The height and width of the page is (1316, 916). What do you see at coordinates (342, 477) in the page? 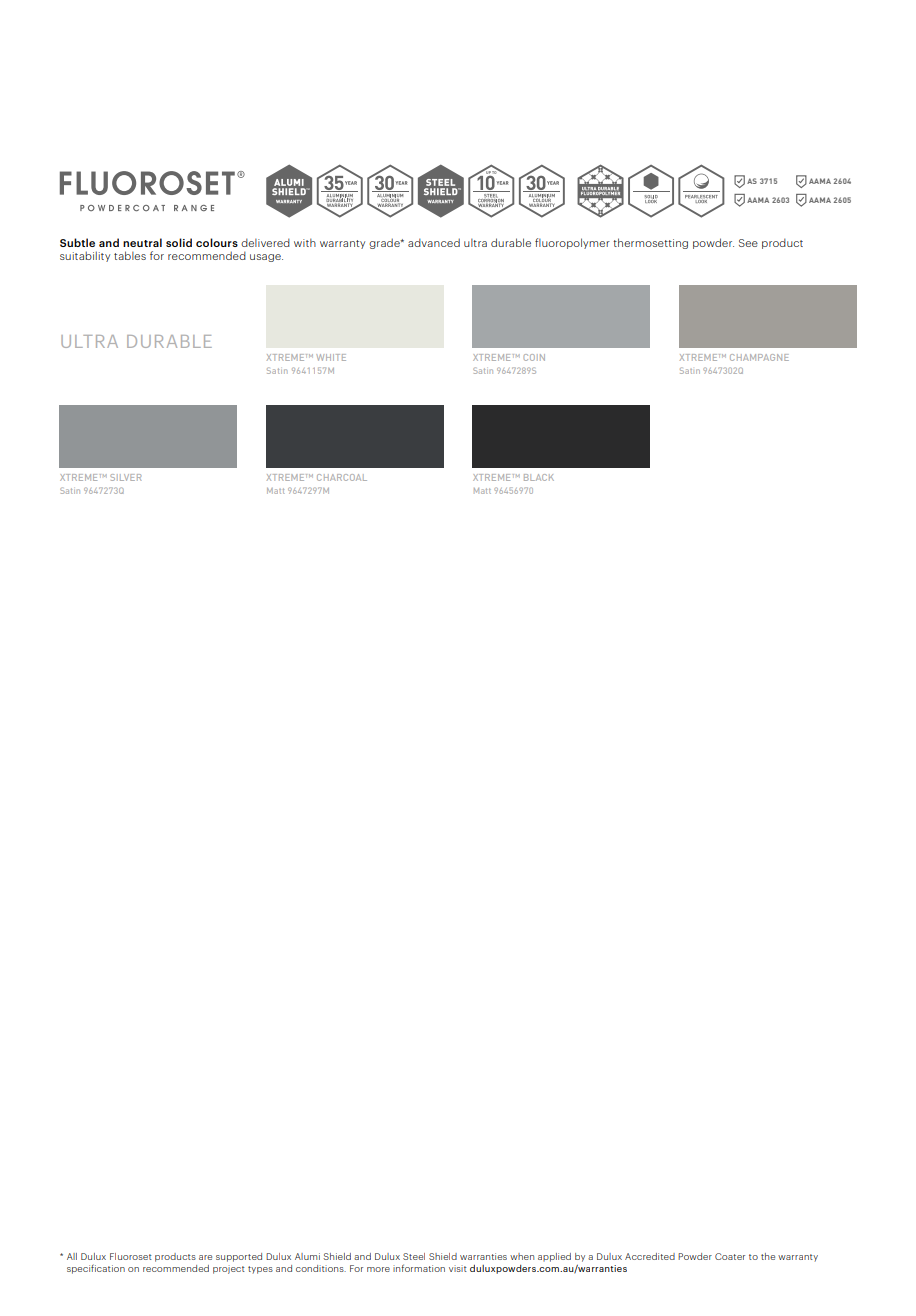
I see `CHARCOAL` at bounding box center [342, 477].
